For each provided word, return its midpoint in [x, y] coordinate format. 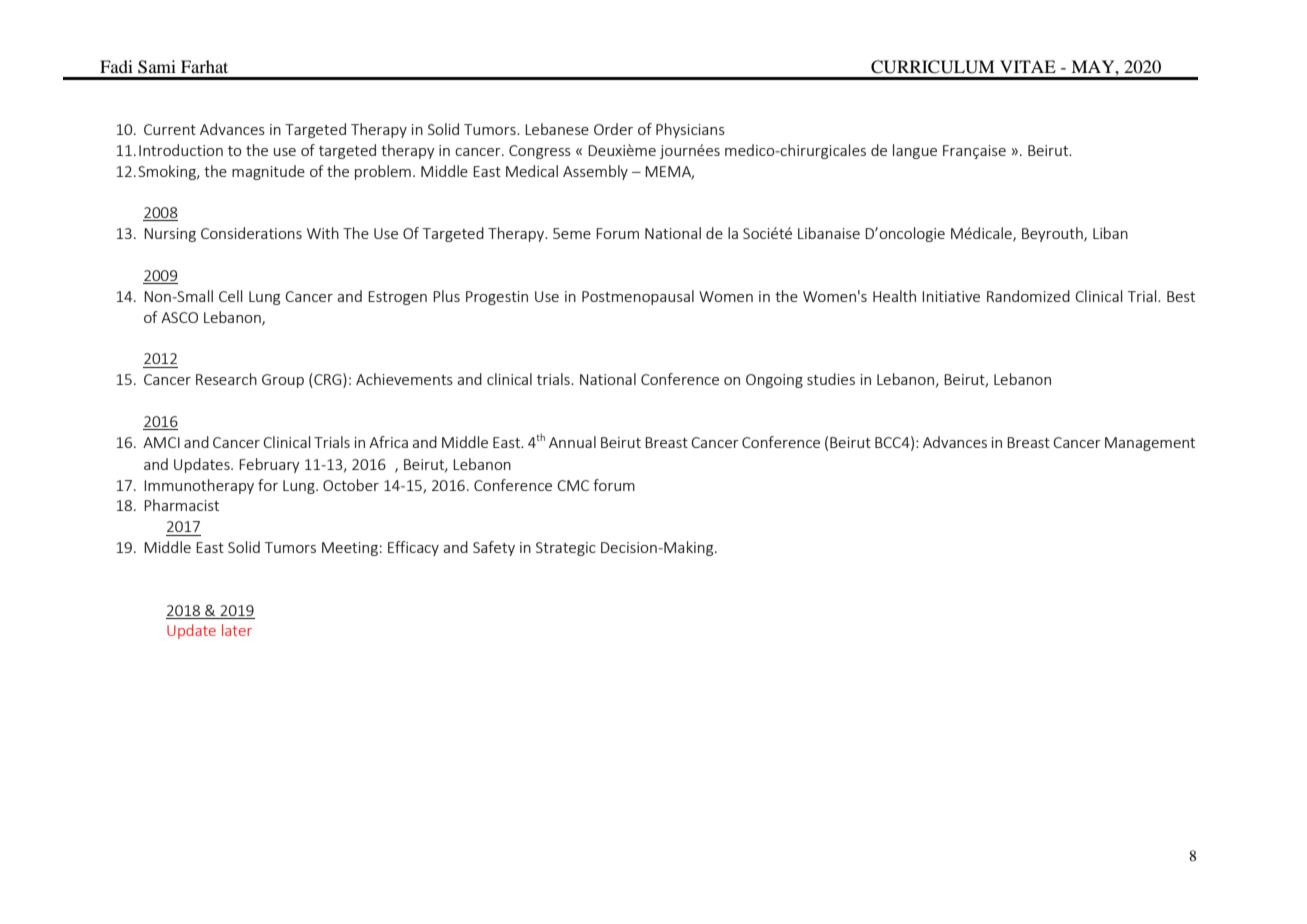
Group [283, 381]
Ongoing [774, 381]
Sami [157, 67]
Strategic [566, 549]
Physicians [690, 130]
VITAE [1028, 66]
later [237, 630]
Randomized [1028, 296]
